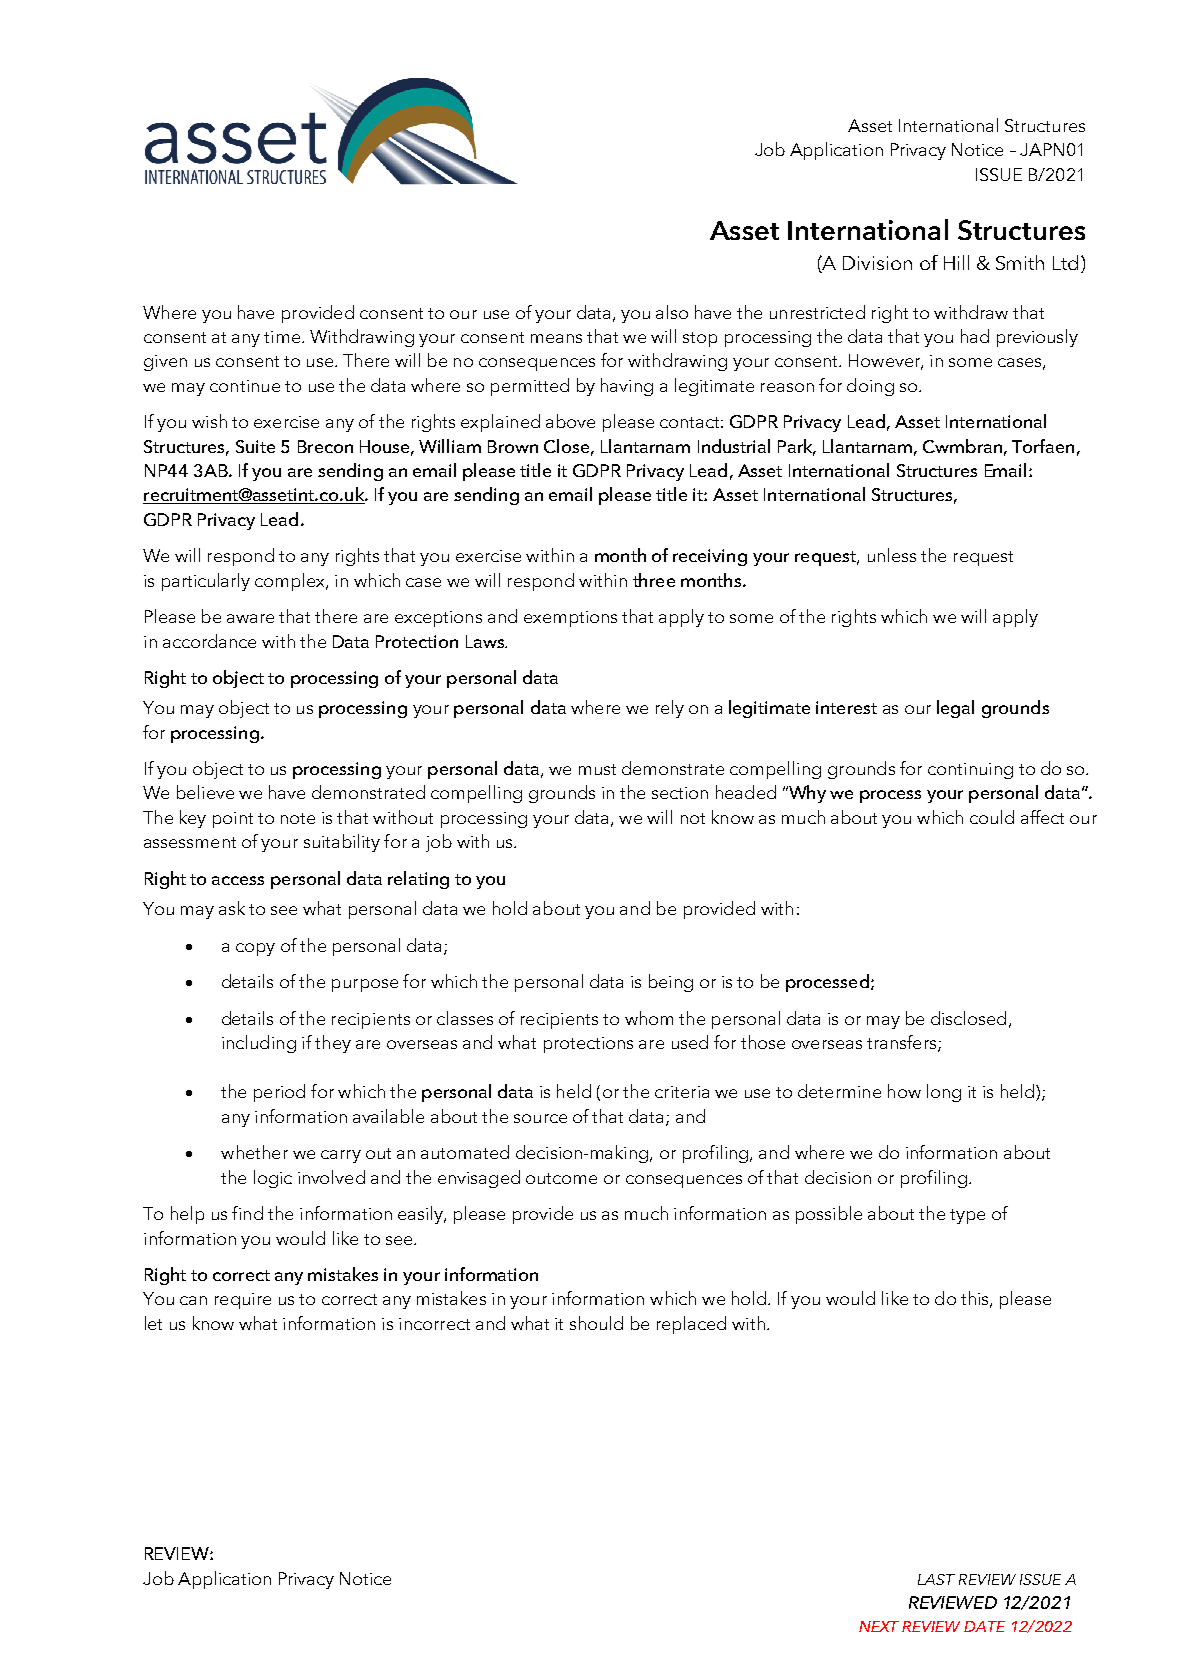 This document has width=1182, height=1672. I want to click on unless, so click(892, 555).
